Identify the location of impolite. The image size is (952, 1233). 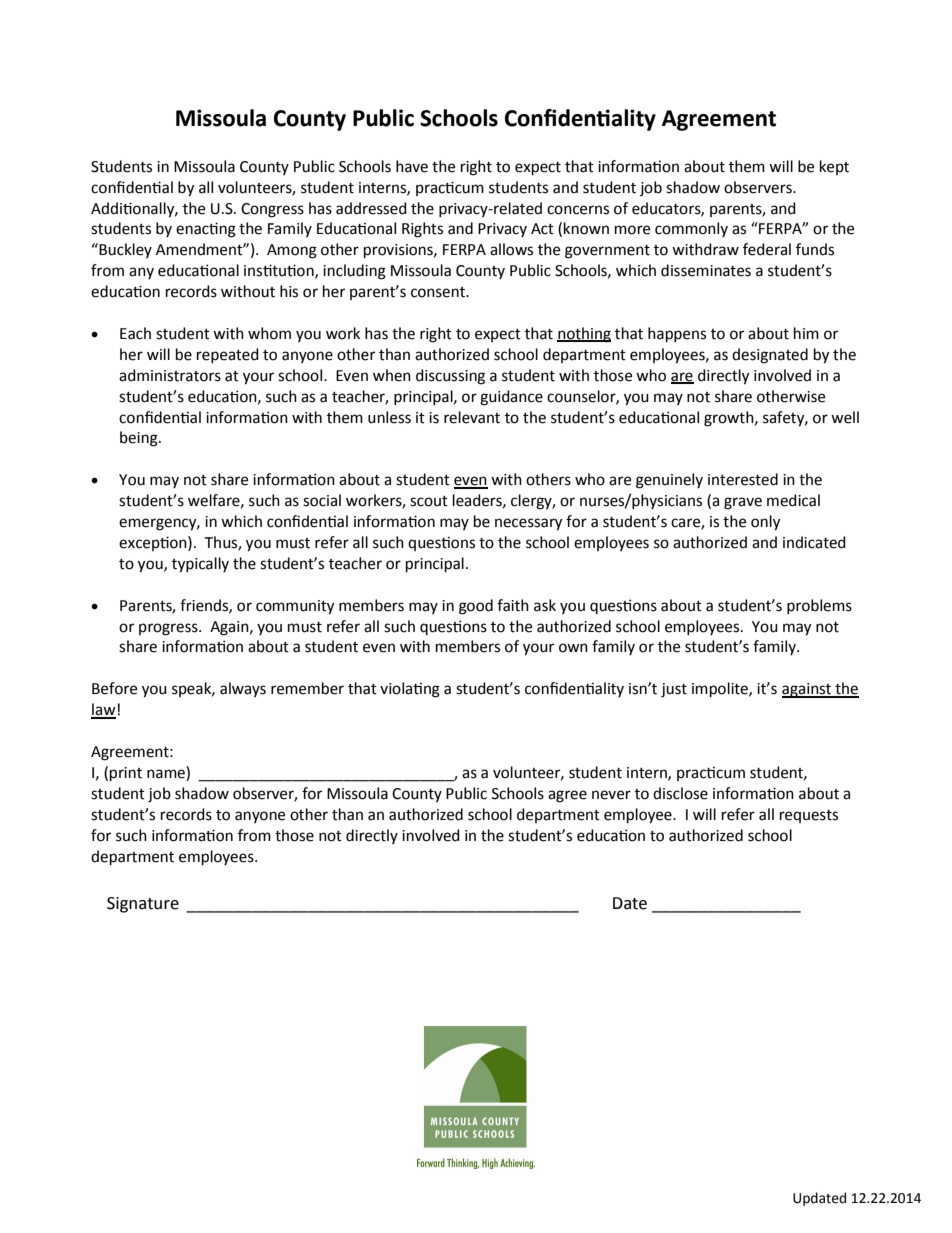
(721, 690).
